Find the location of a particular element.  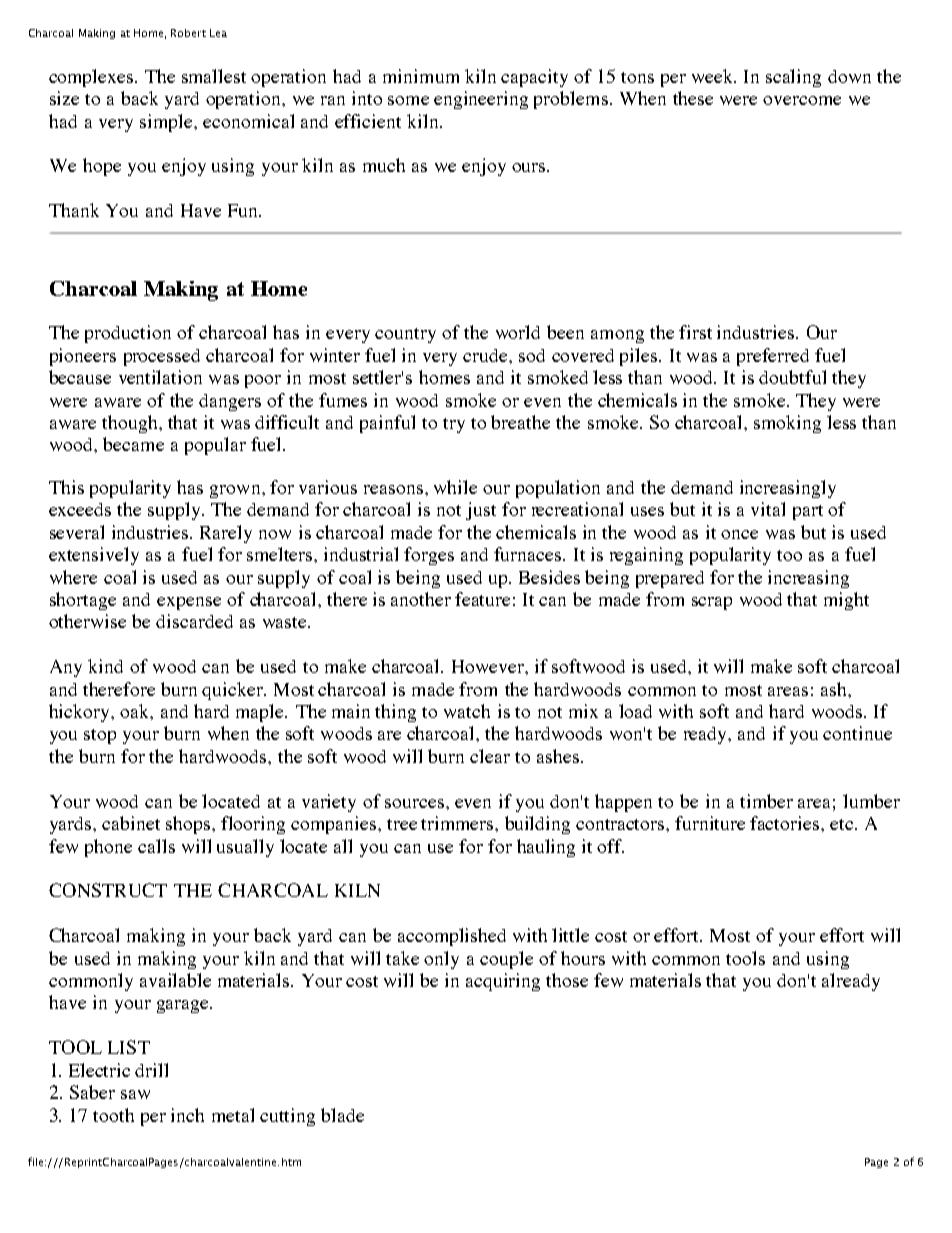

factories is located at coordinates (784, 823).
